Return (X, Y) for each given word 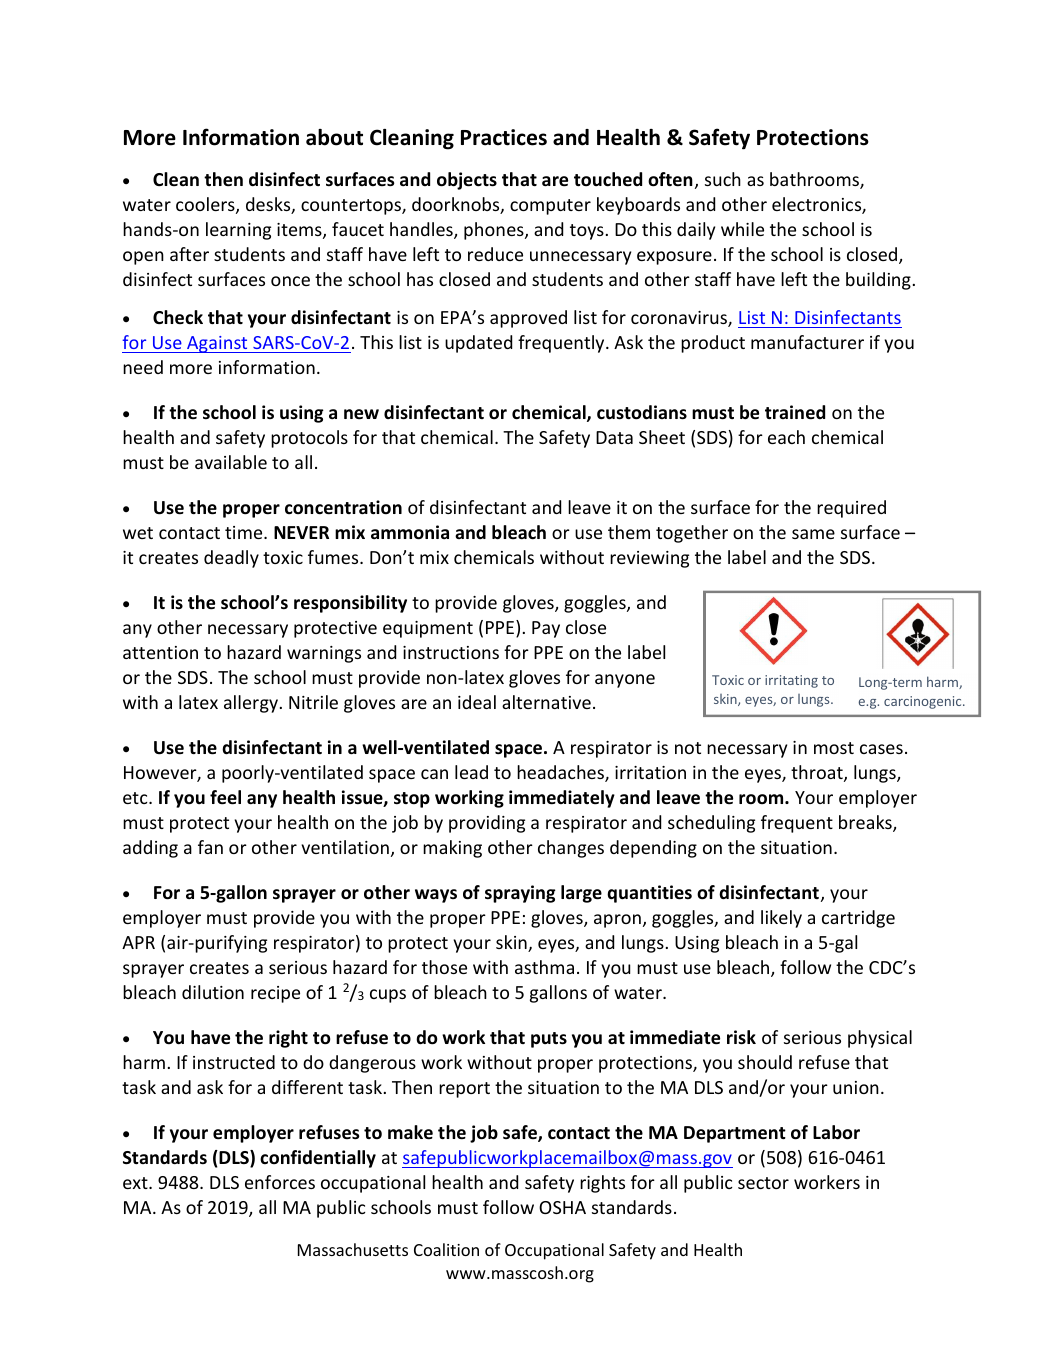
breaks (866, 823)
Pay (546, 629)
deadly (231, 559)
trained (795, 412)
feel (225, 797)
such (723, 179)
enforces (280, 1182)
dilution (213, 992)
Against (217, 344)
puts (549, 1040)
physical (880, 1039)
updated (478, 344)
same (813, 534)
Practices (504, 137)
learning (238, 231)
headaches (561, 773)
